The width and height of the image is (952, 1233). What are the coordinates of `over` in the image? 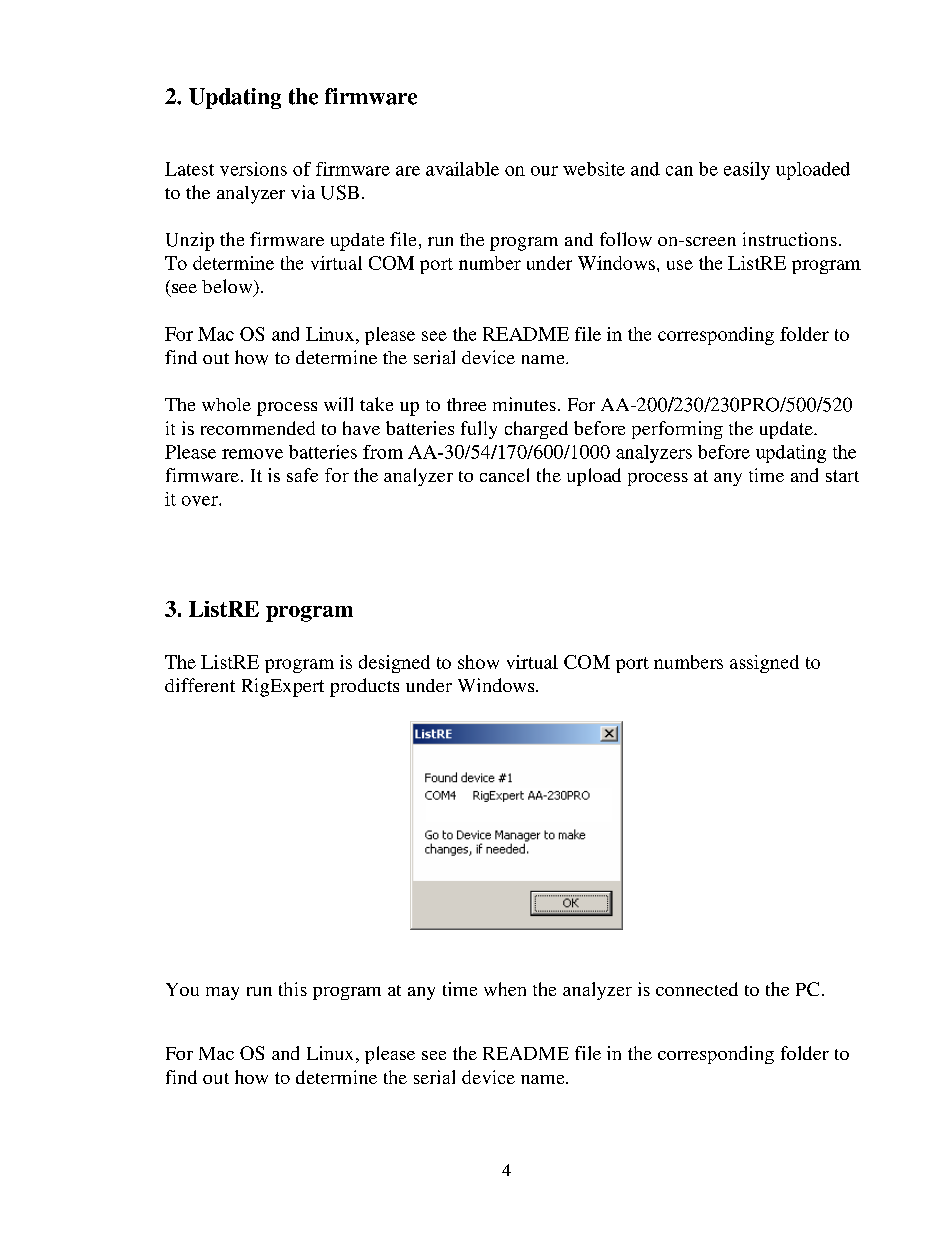 It's located at (201, 501).
